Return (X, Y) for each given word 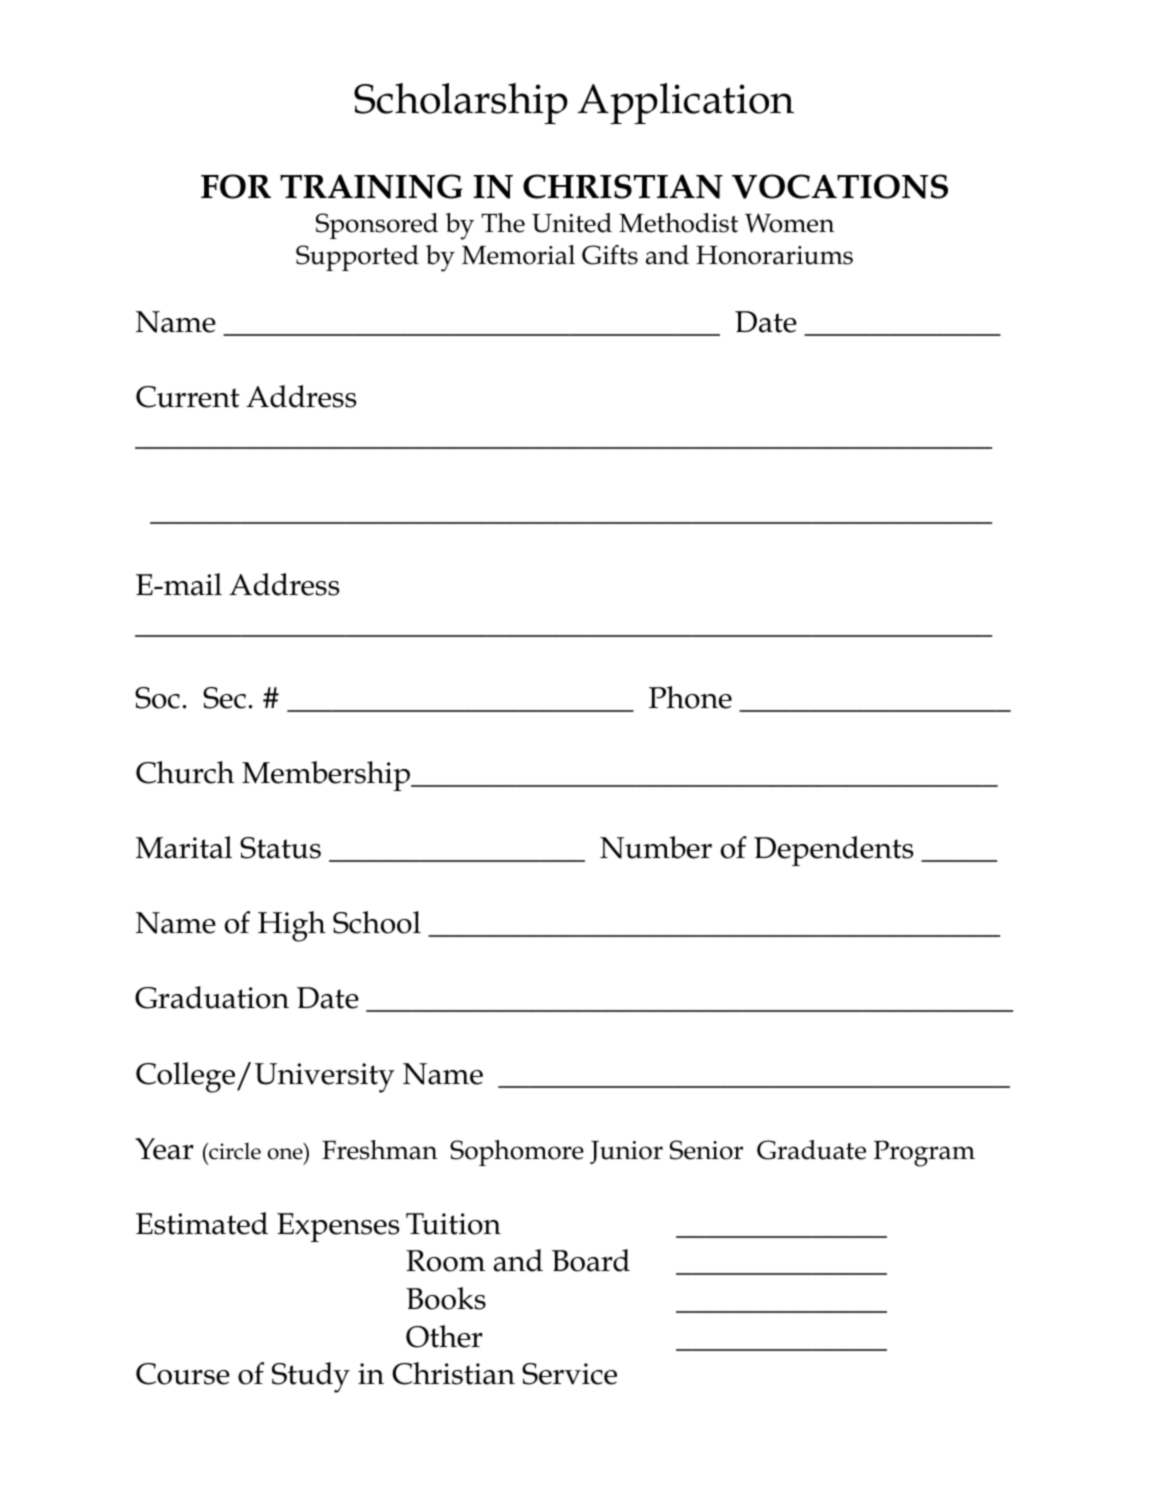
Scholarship (461, 103)
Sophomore (517, 1153)
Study (311, 1377)
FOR (236, 186)
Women (789, 223)
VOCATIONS (840, 186)
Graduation (212, 997)
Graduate (811, 1150)
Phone (690, 697)
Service (569, 1374)
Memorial (518, 255)
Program (924, 1153)
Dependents (834, 851)
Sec (224, 698)
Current (188, 397)
